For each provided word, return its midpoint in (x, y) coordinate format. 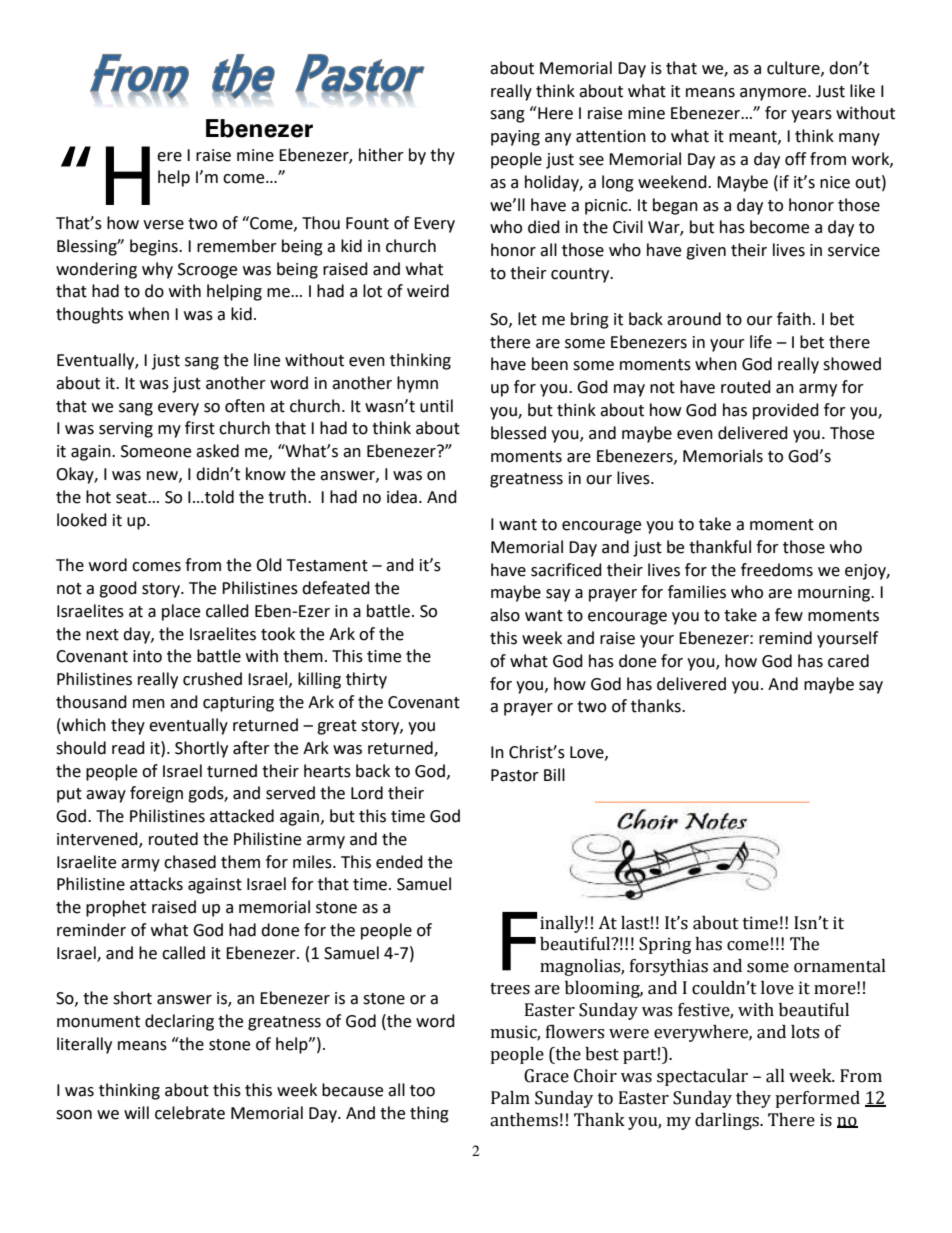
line (267, 360)
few (789, 615)
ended (399, 862)
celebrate (190, 1113)
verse (163, 225)
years (811, 116)
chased (190, 862)
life (761, 342)
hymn (417, 384)
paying (515, 138)
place (181, 612)
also (505, 615)
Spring (665, 945)
